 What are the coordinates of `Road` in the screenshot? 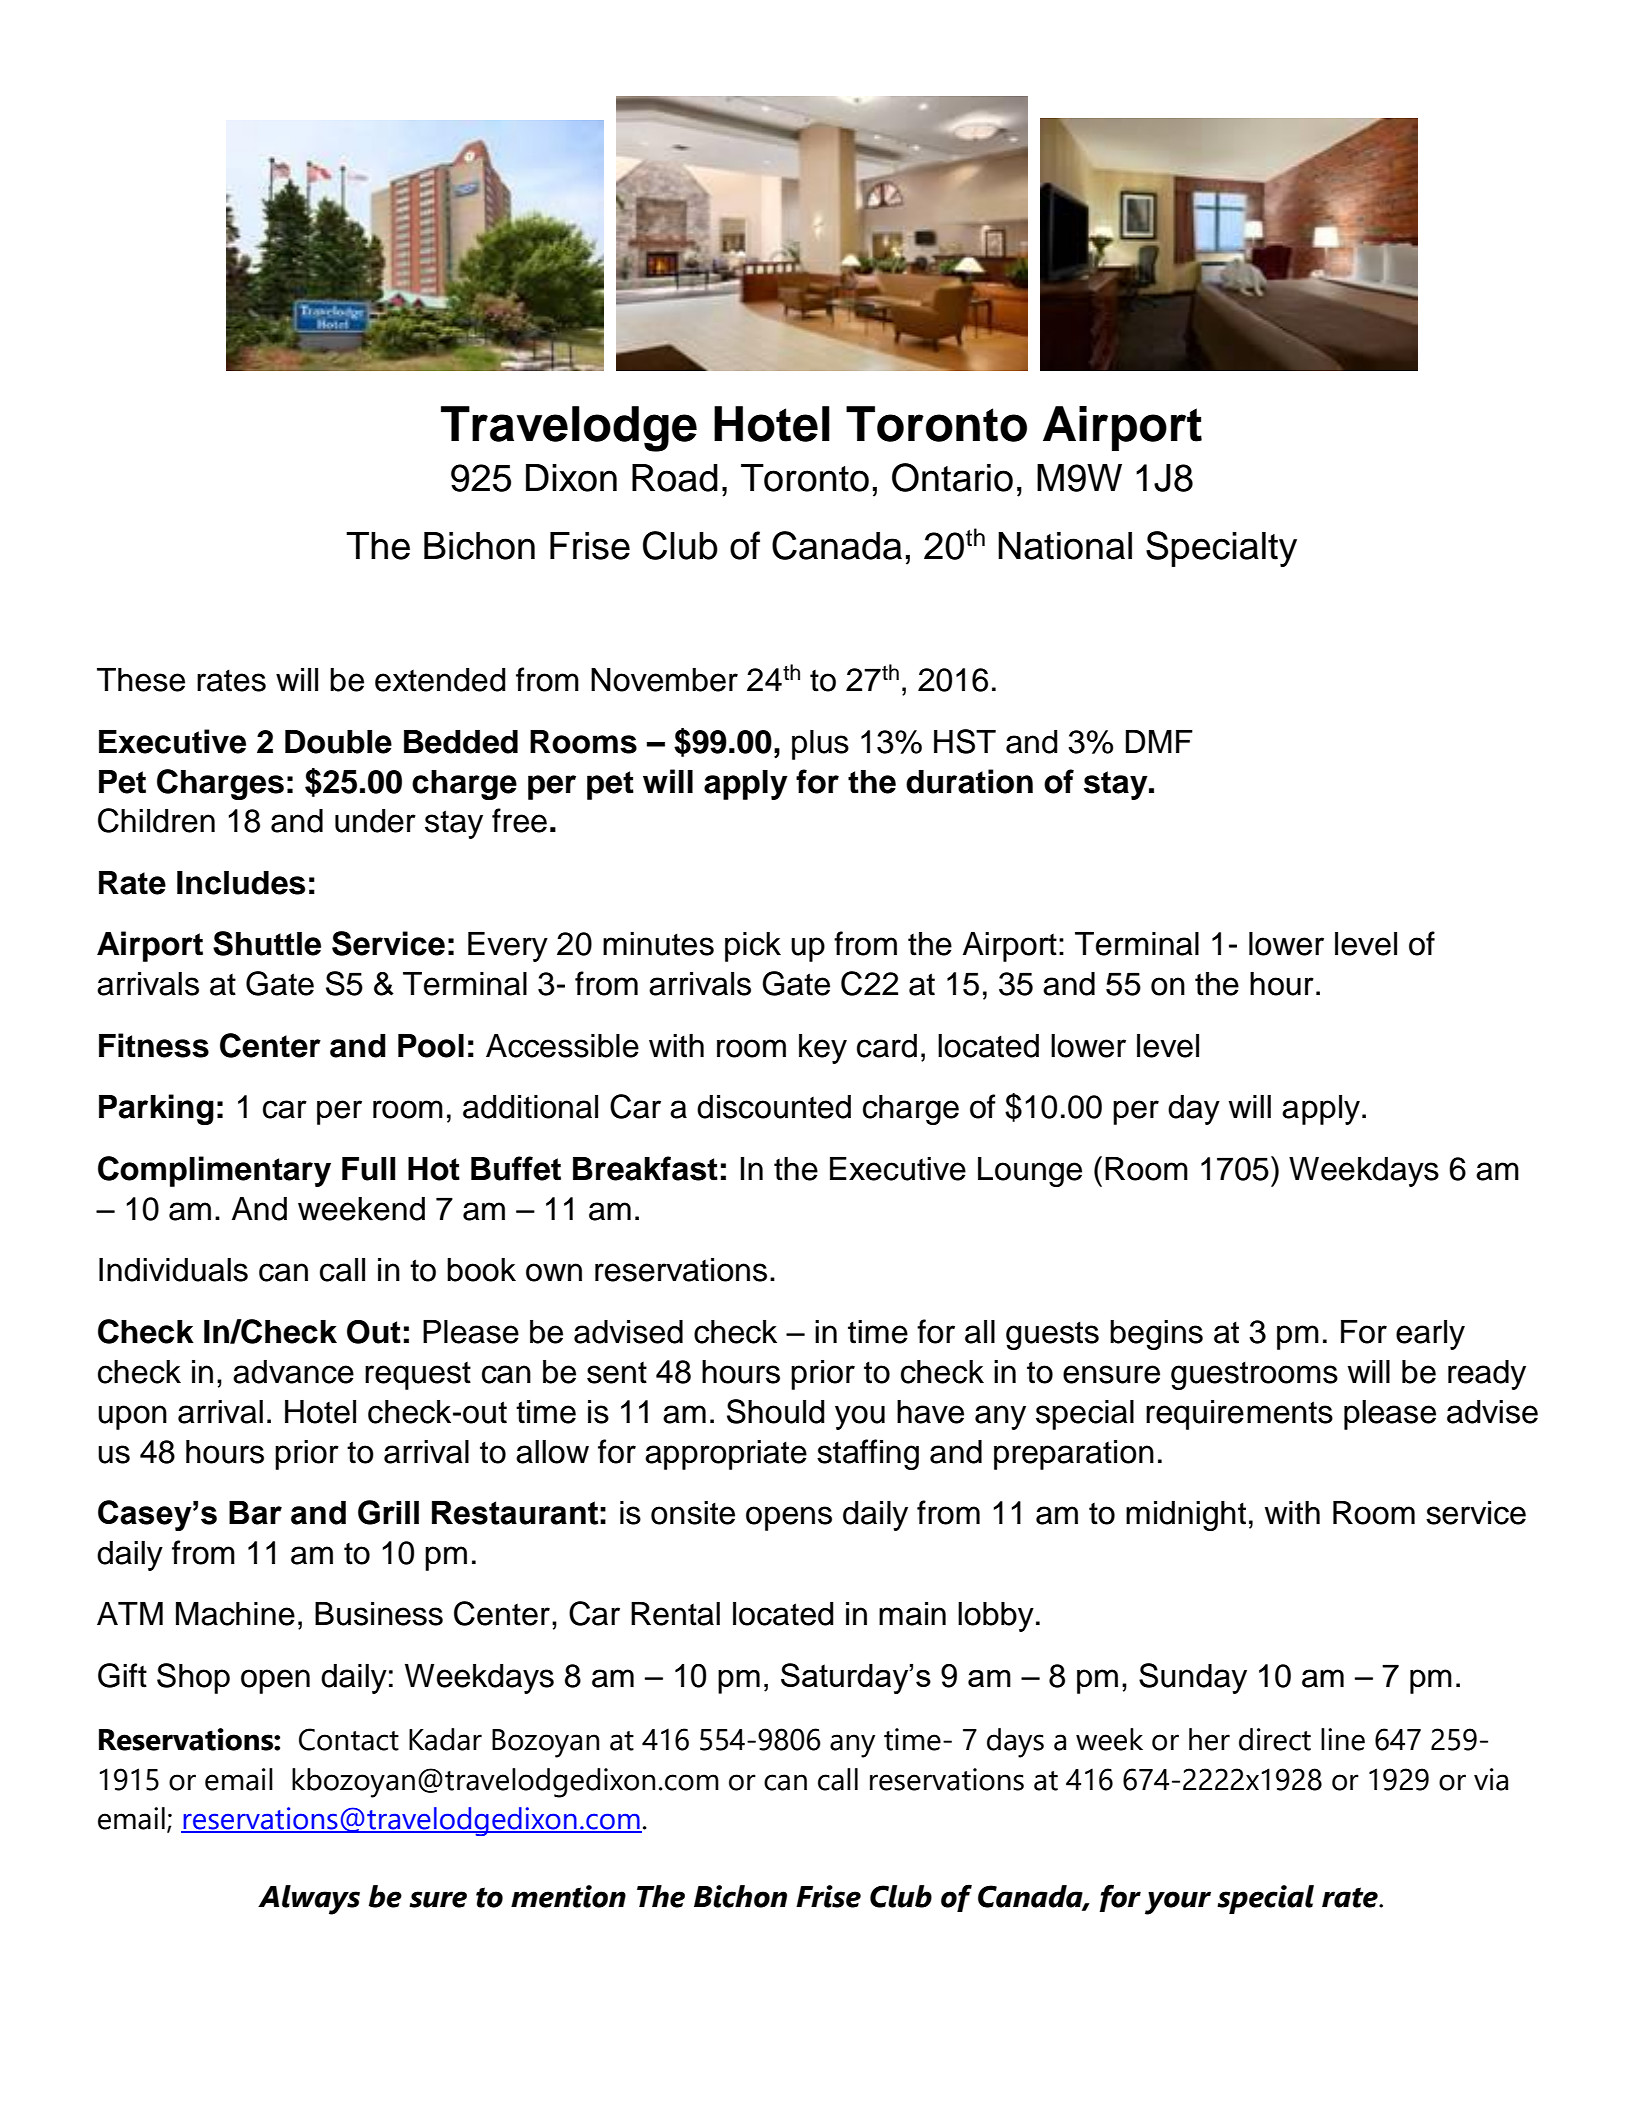 It's located at (675, 478).
